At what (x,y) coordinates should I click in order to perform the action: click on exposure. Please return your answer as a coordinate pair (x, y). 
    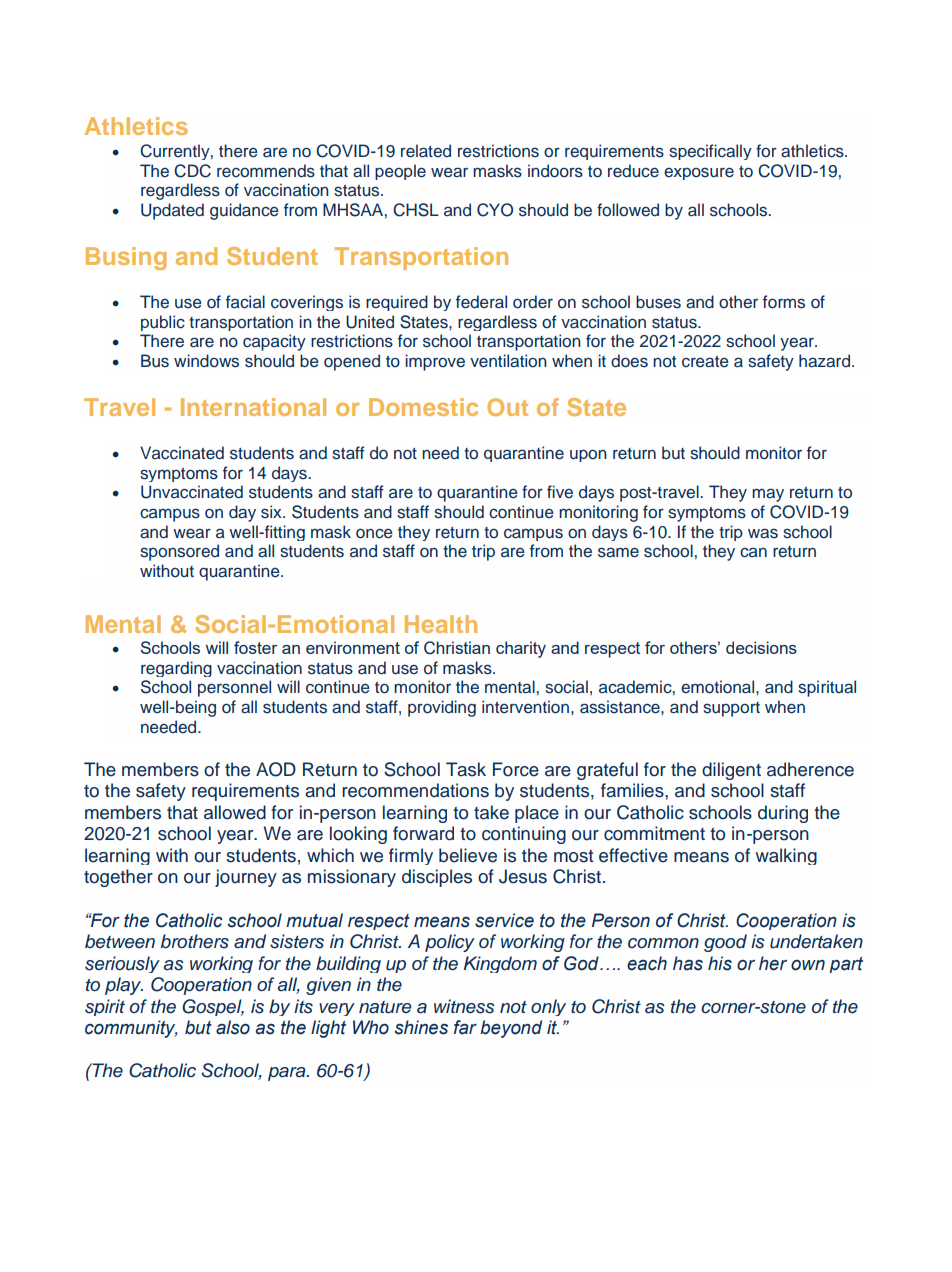
    Looking at the image, I should click on (699, 173).
